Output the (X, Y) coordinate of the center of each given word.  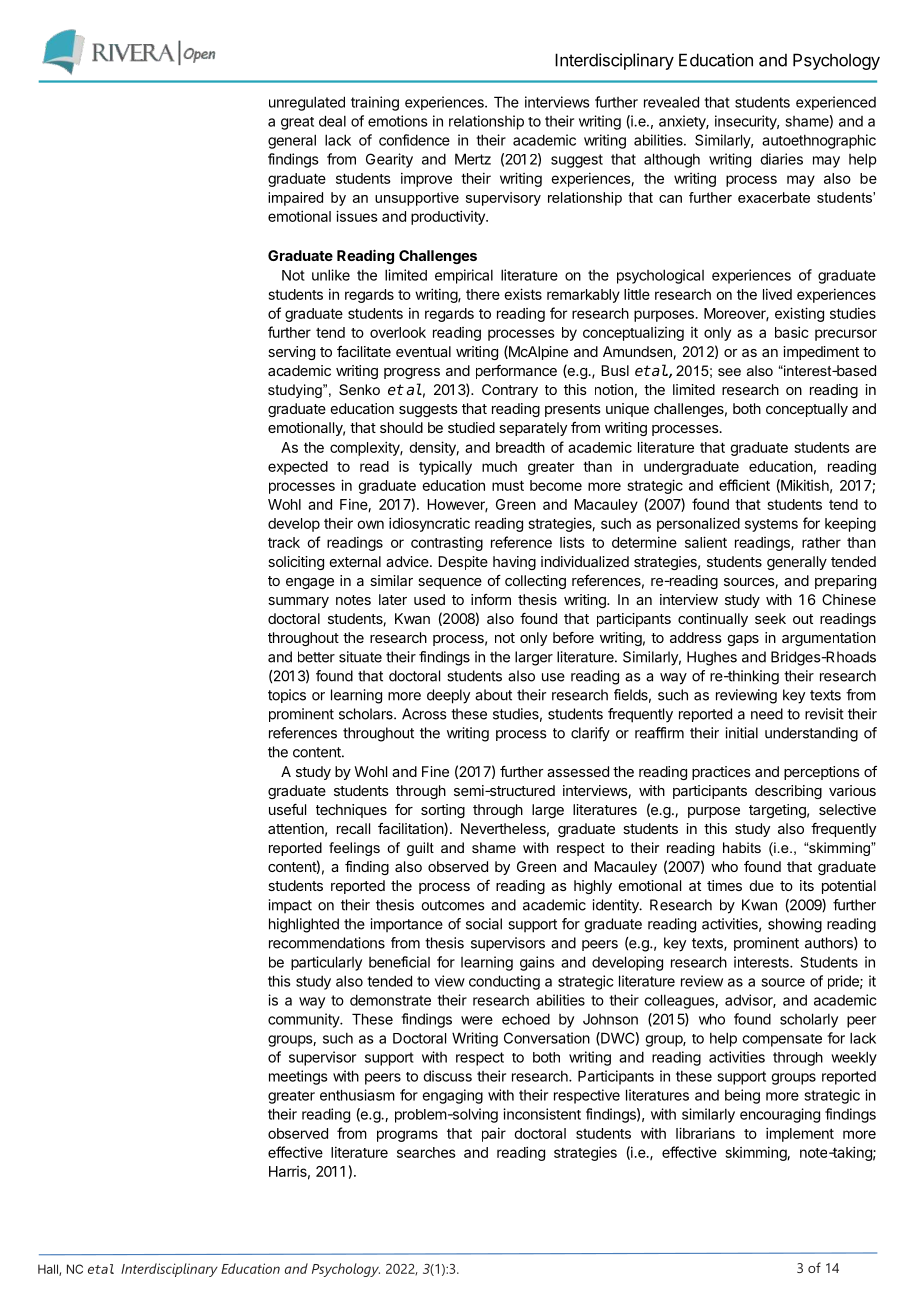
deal (332, 121)
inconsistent (542, 1114)
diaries (781, 159)
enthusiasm (357, 1095)
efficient (744, 485)
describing (788, 792)
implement (800, 1134)
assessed (578, 771)
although (672, 160)
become (556, 485)
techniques (351, 811)
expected (298, 468)
